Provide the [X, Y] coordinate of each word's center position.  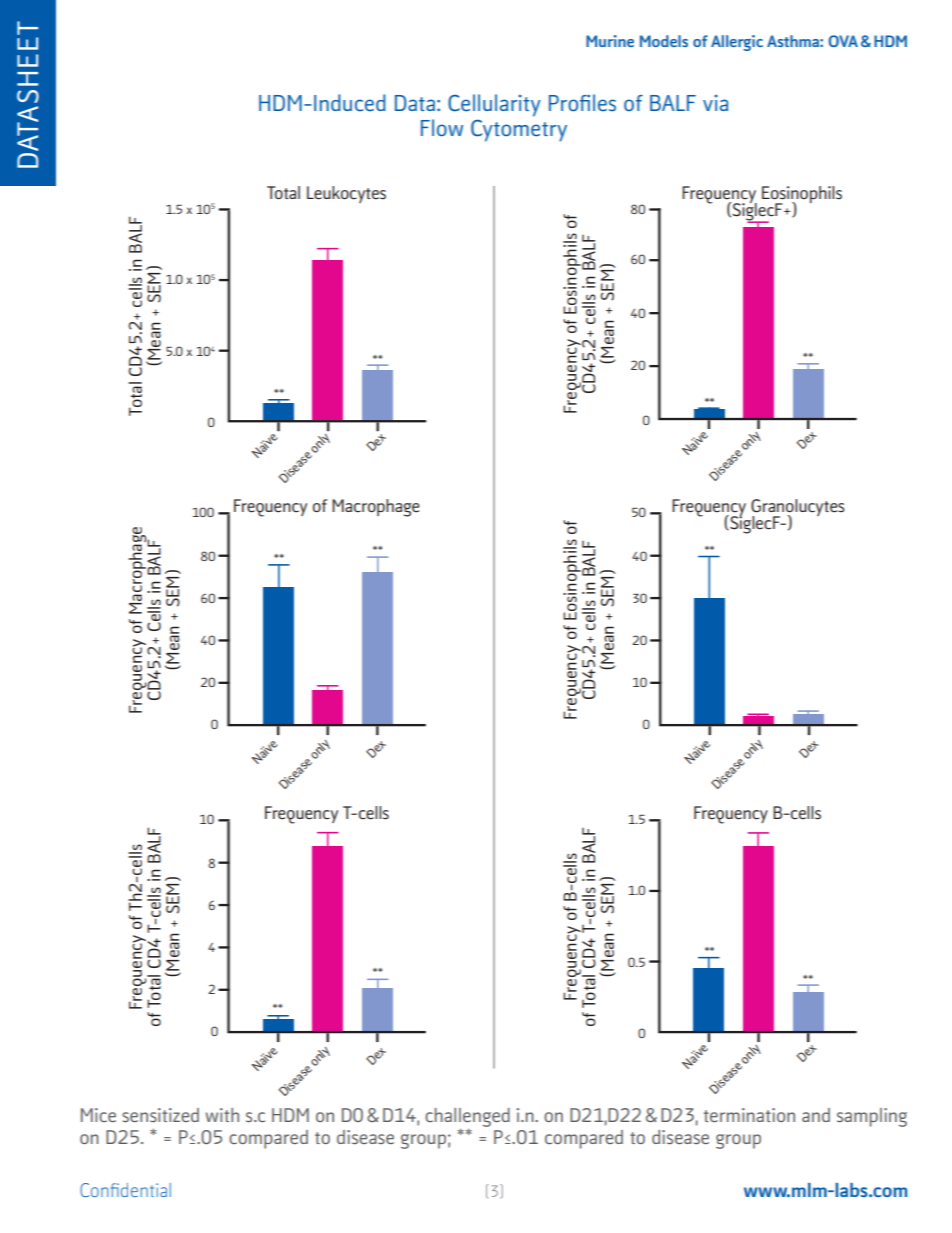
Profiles [582, 103]
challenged [467, 1117]
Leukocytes [346, 194]
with [222, 1115]
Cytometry [519, 130]
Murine [610, 41]
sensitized [160, 1115]
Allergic [737, 43]
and [816, 1115]
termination [749, 1115]
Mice [98, 1115]
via [715, 103]
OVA [843, 41]
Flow [442, 128]
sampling [872, 1117]
